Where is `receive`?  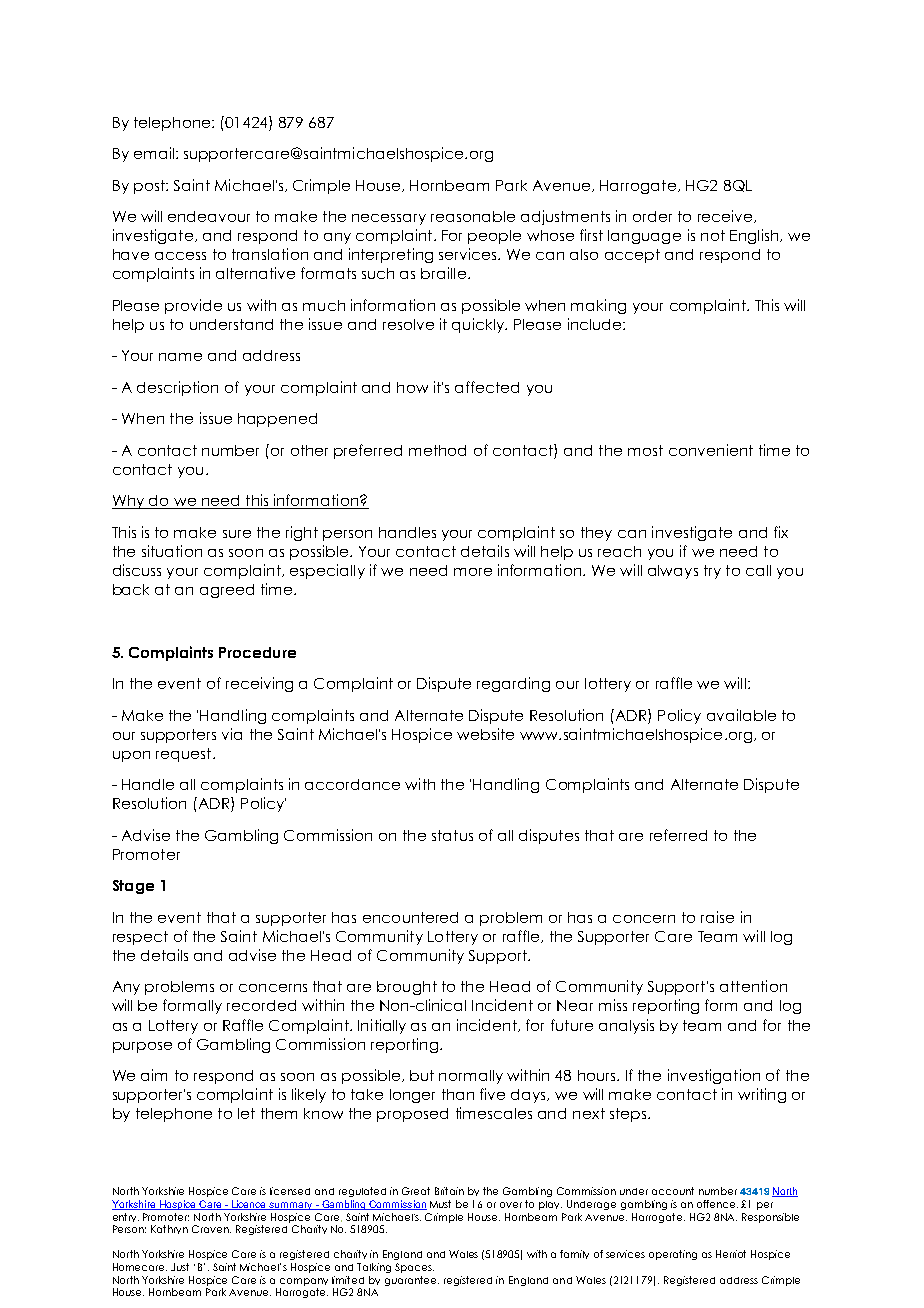
receive is located at coordinates (726, 216).
